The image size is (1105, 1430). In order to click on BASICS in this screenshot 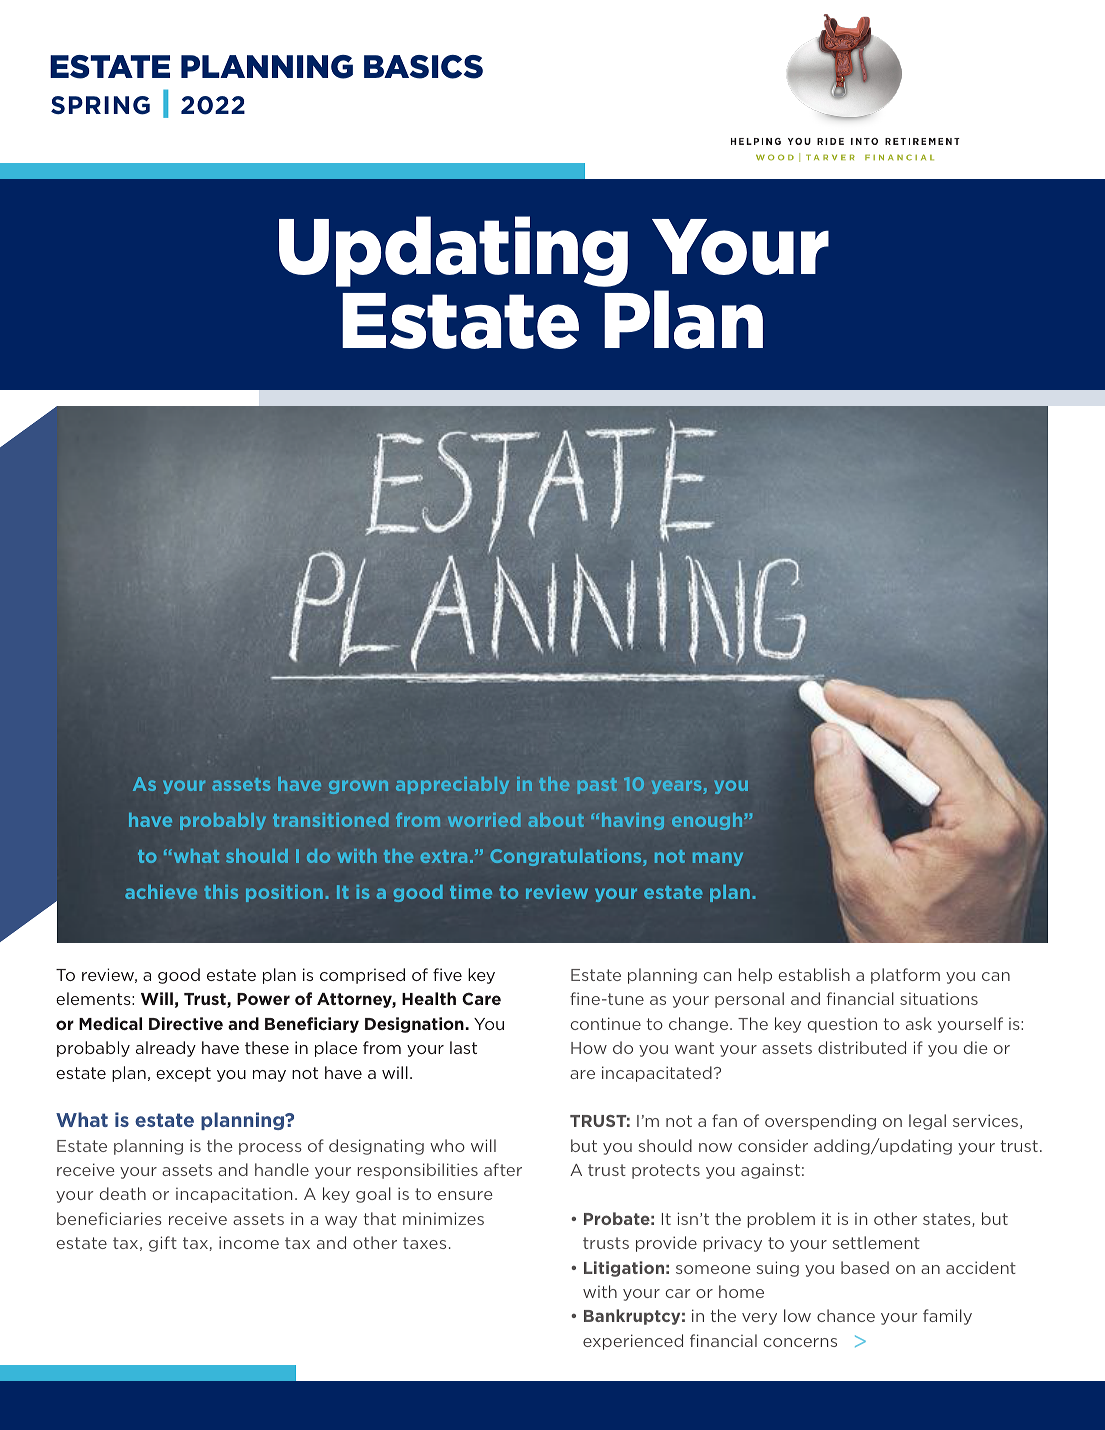, I will do `click(423, 67)`.
